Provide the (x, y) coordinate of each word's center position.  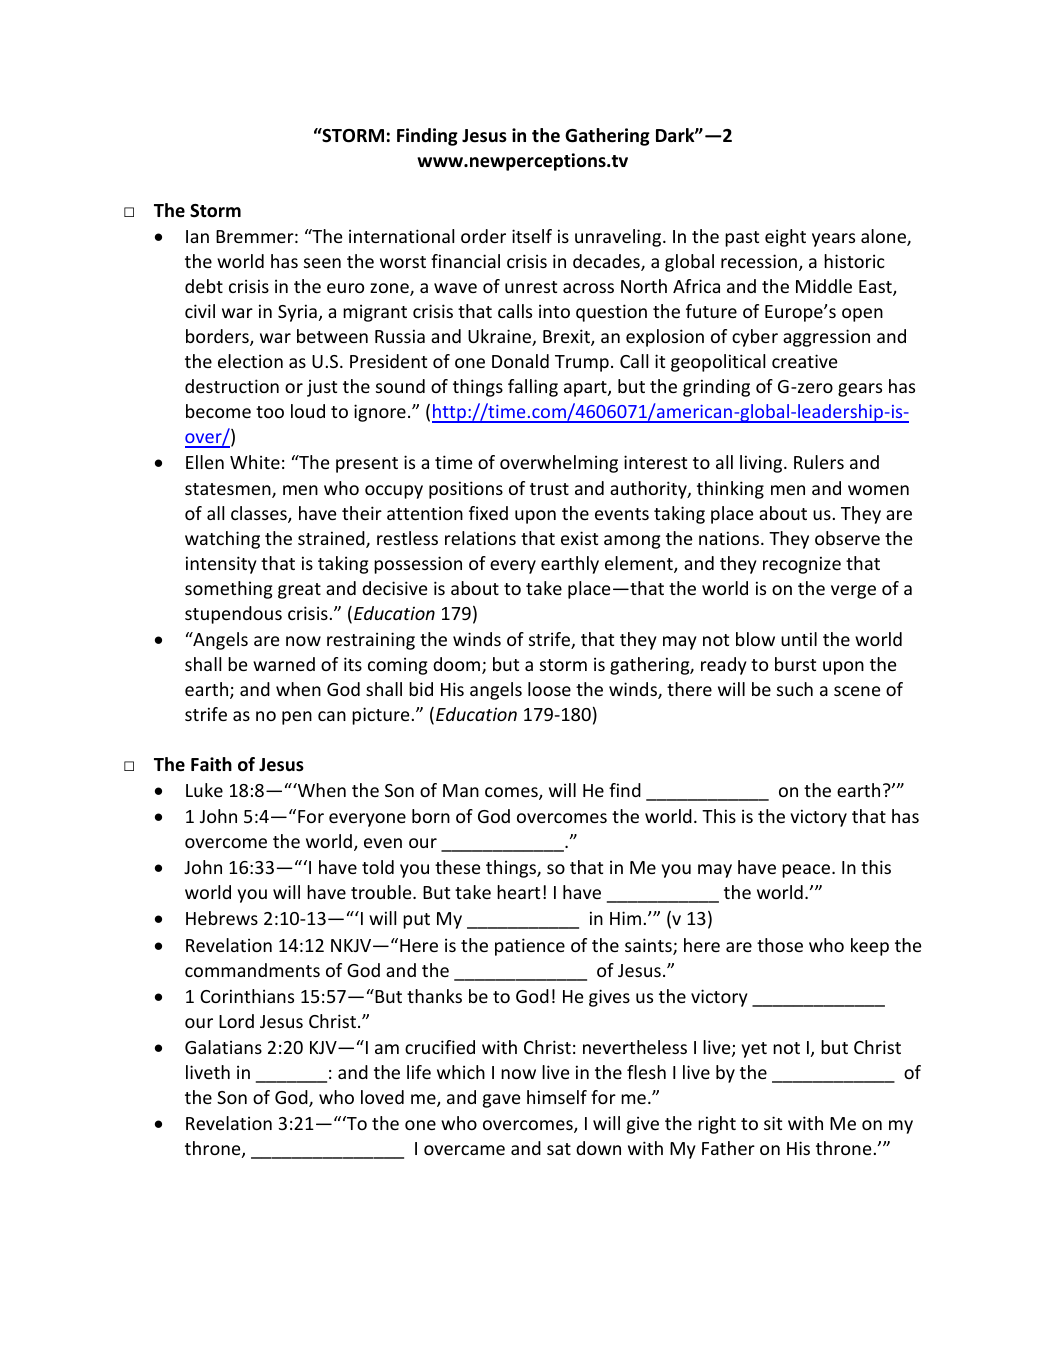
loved (382, 1097)
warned (284, 664)
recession (759, 261)
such (795, 689)
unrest (531, 287)
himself (557, 1097)
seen (322, 263)
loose (549, 689)
